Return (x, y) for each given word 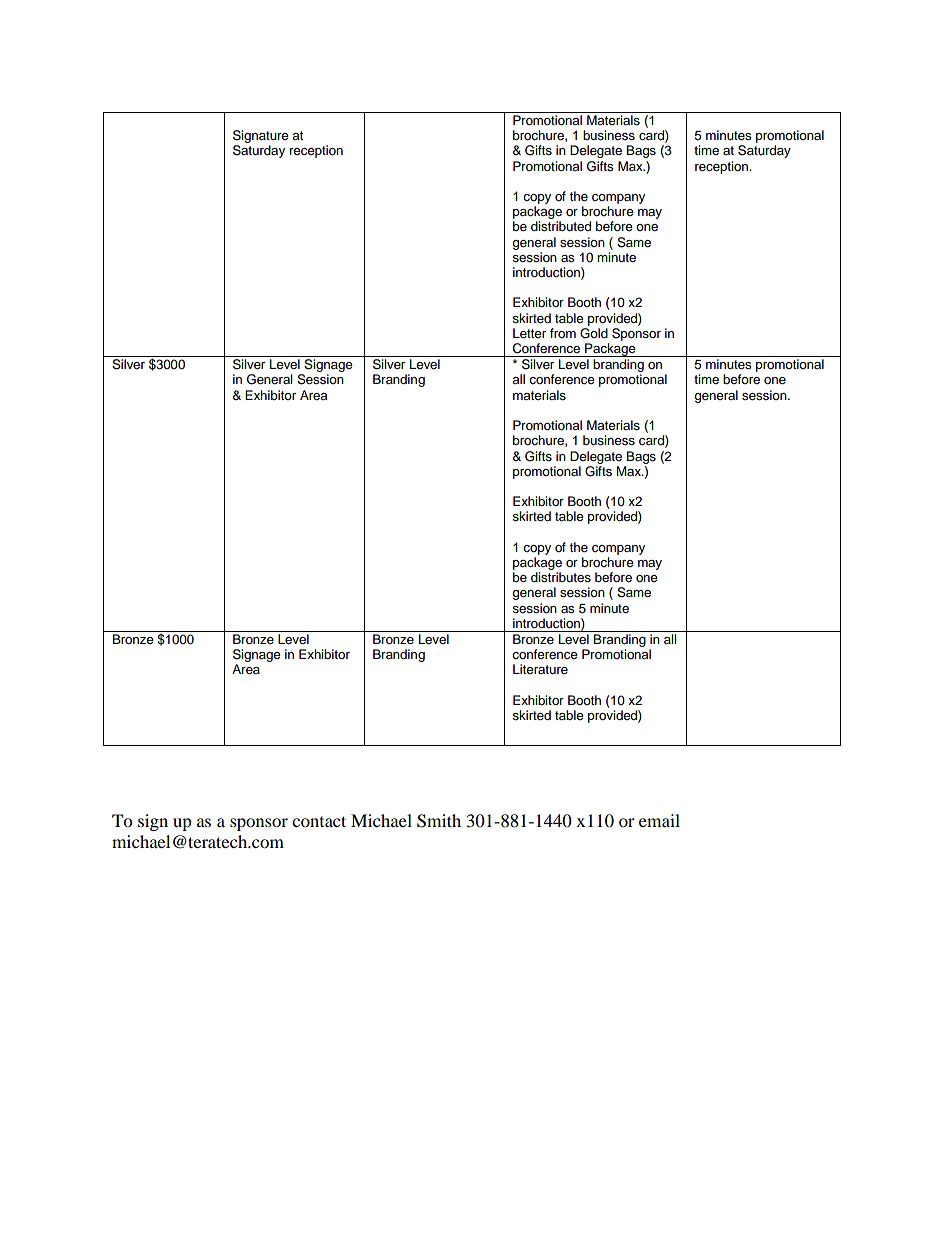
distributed (561, 226)
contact (319, 821)
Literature (540, 669)
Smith (439, 821)
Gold (594, 333)
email (659, 820)
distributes (561, 577)
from (563, 333)
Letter (529, 333)
